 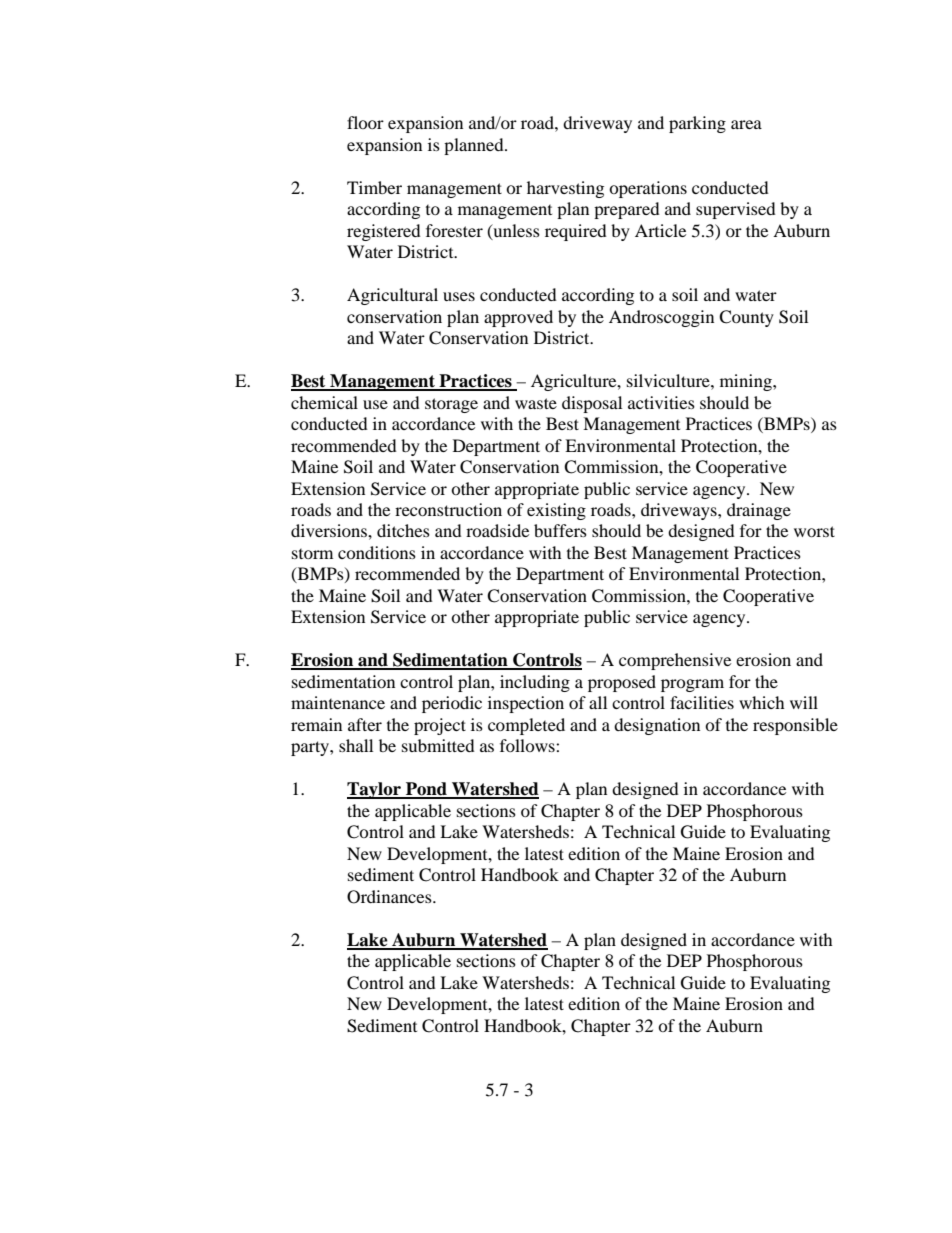 What do you see at coordinates (365, 122) in the document?
I see `floor` at bounding box center [365, 122].
